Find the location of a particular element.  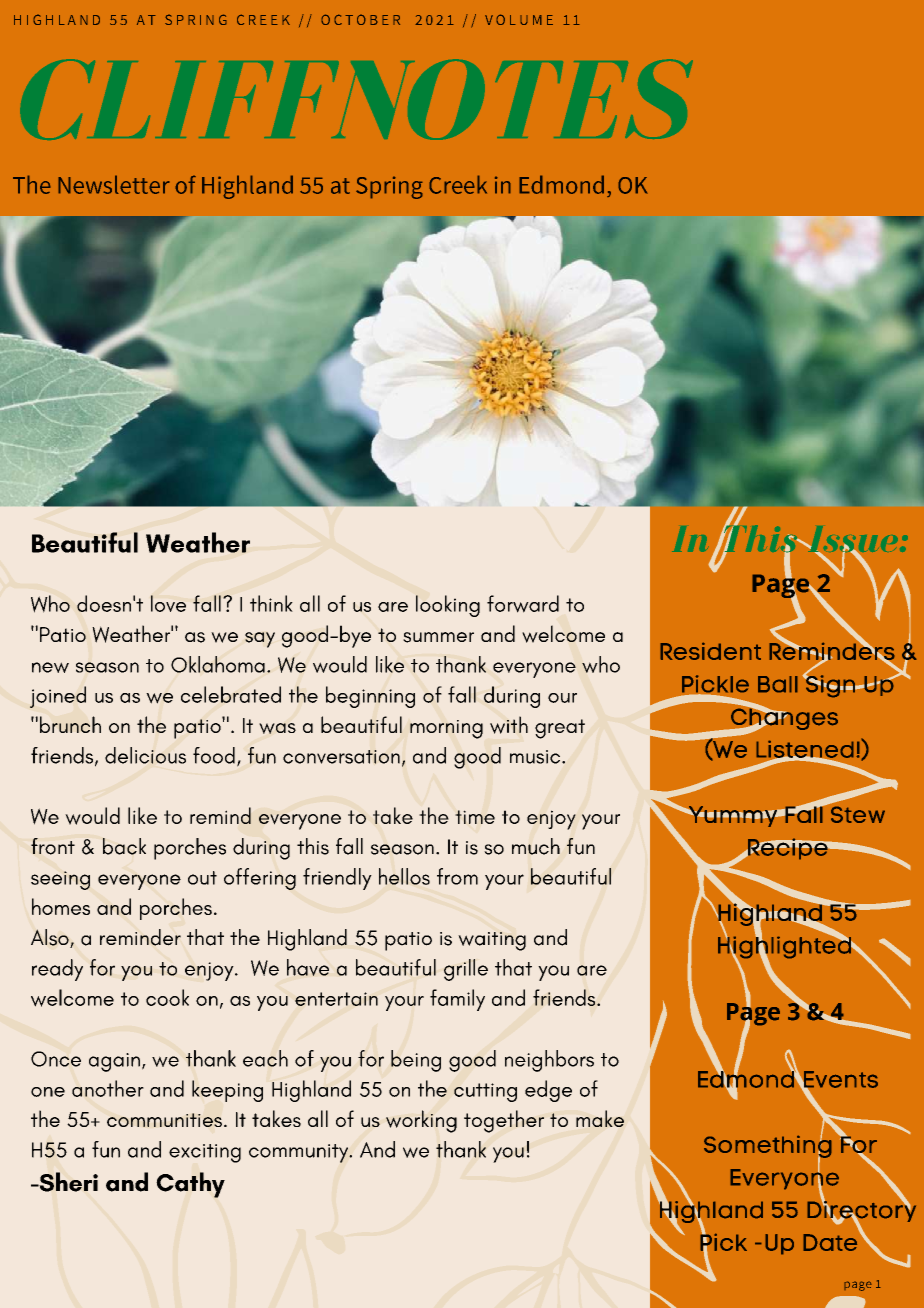

back is located at coordinates (124, 846).
